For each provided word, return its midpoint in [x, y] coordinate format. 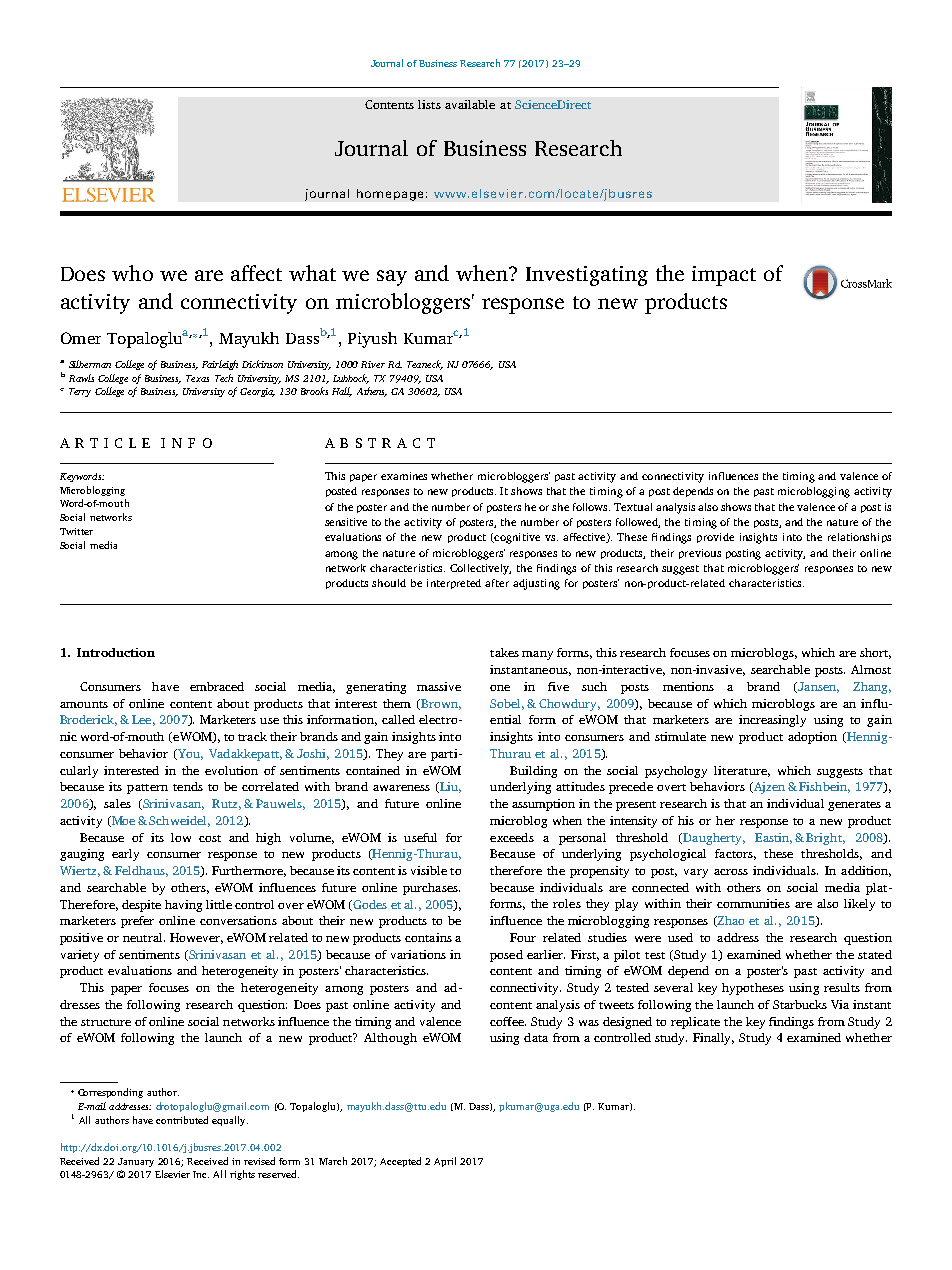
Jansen [817, 687]
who [132, 273]
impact [724, 276]
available [470, 104]
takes [504, 652]
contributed [182, 1120]
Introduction [116, 652]
